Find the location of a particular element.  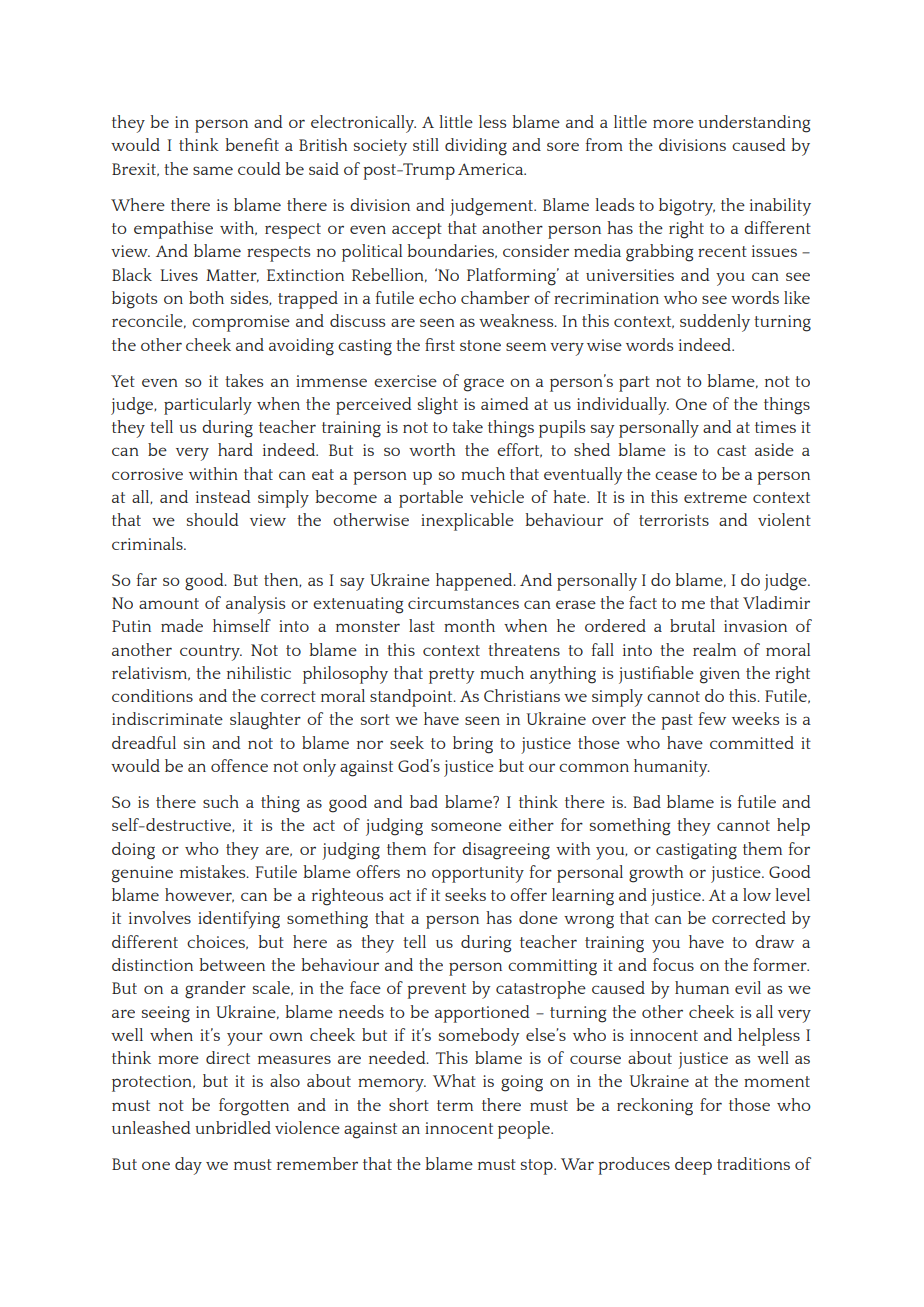

realm is located at coordinates (714, 649).
